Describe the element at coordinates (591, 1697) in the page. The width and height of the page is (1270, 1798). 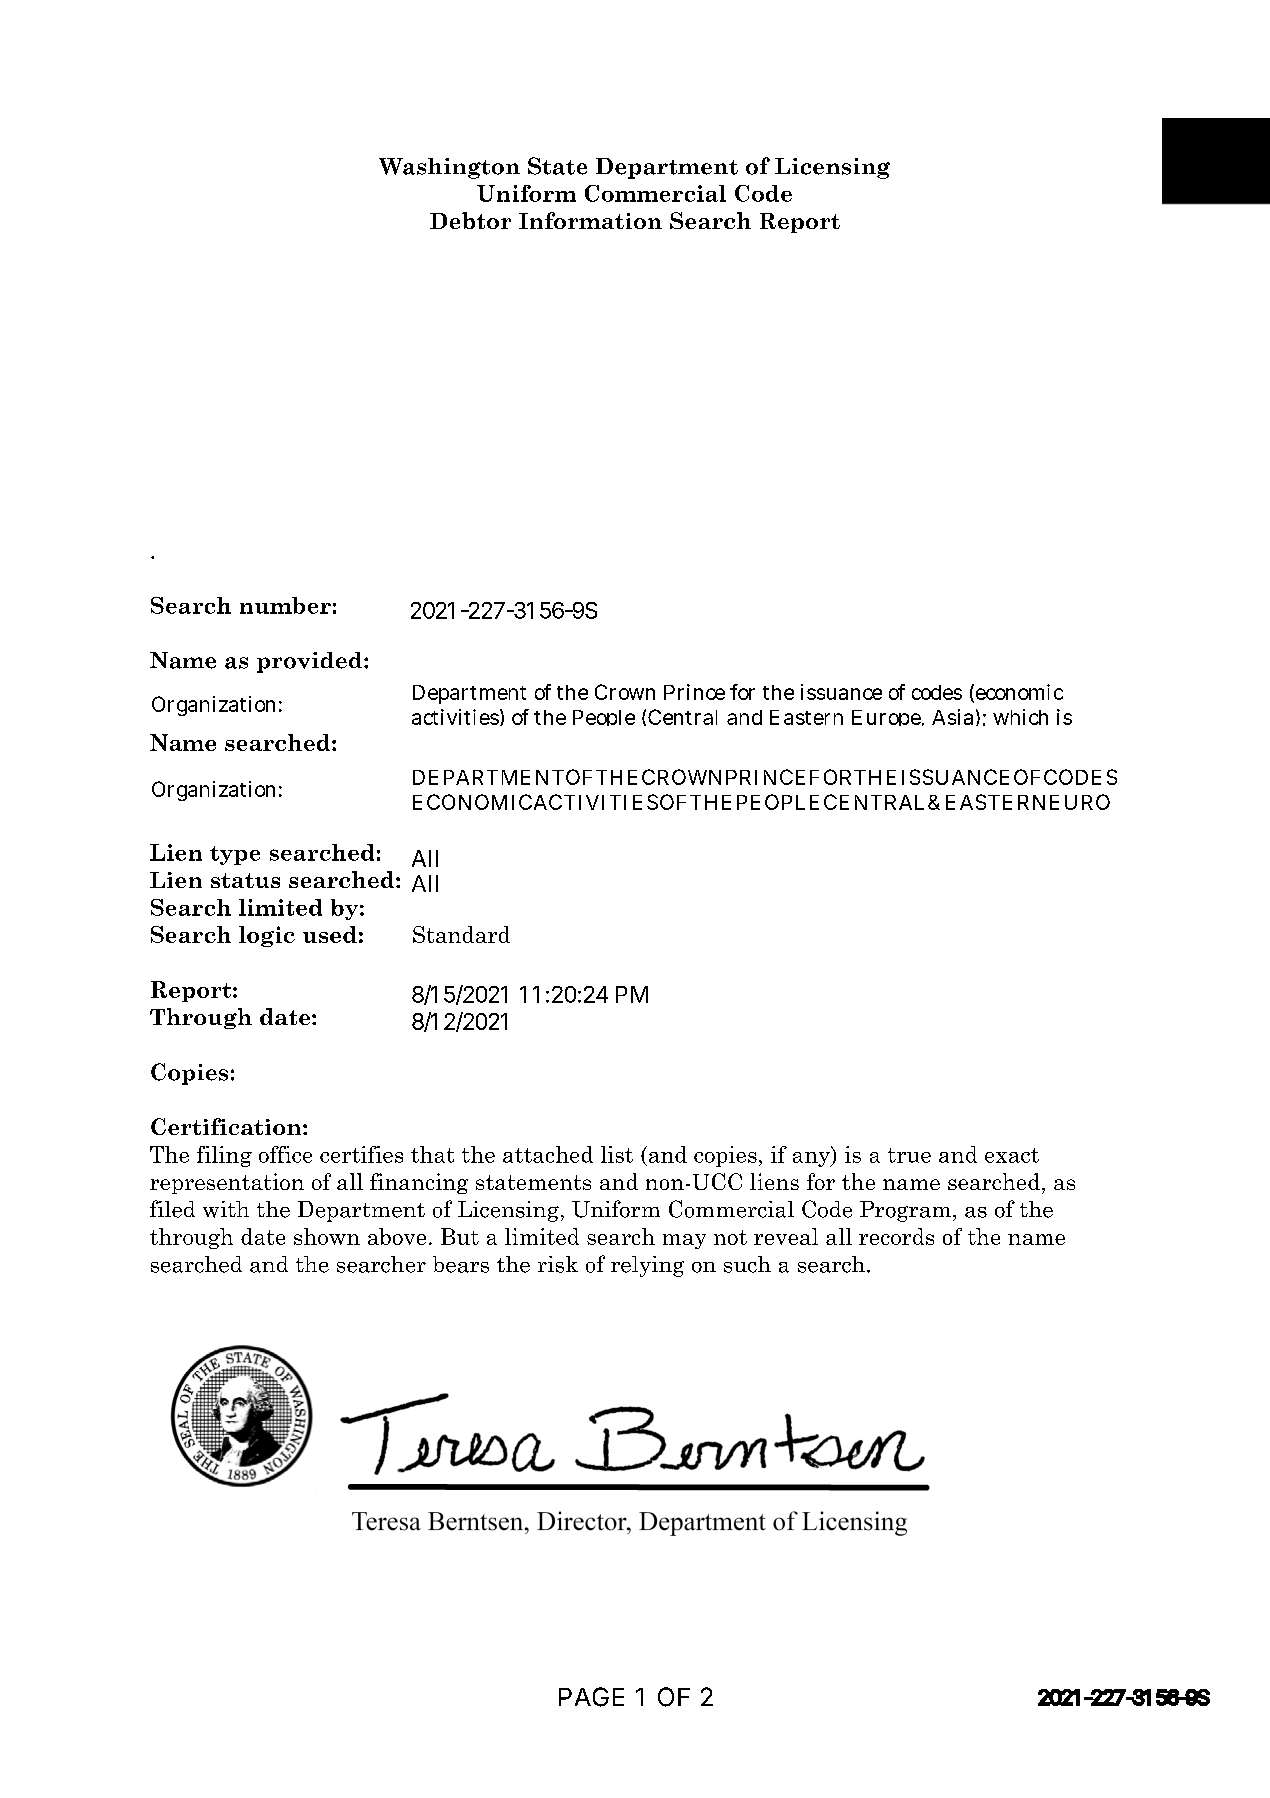
I see `PAGE` at that location.
